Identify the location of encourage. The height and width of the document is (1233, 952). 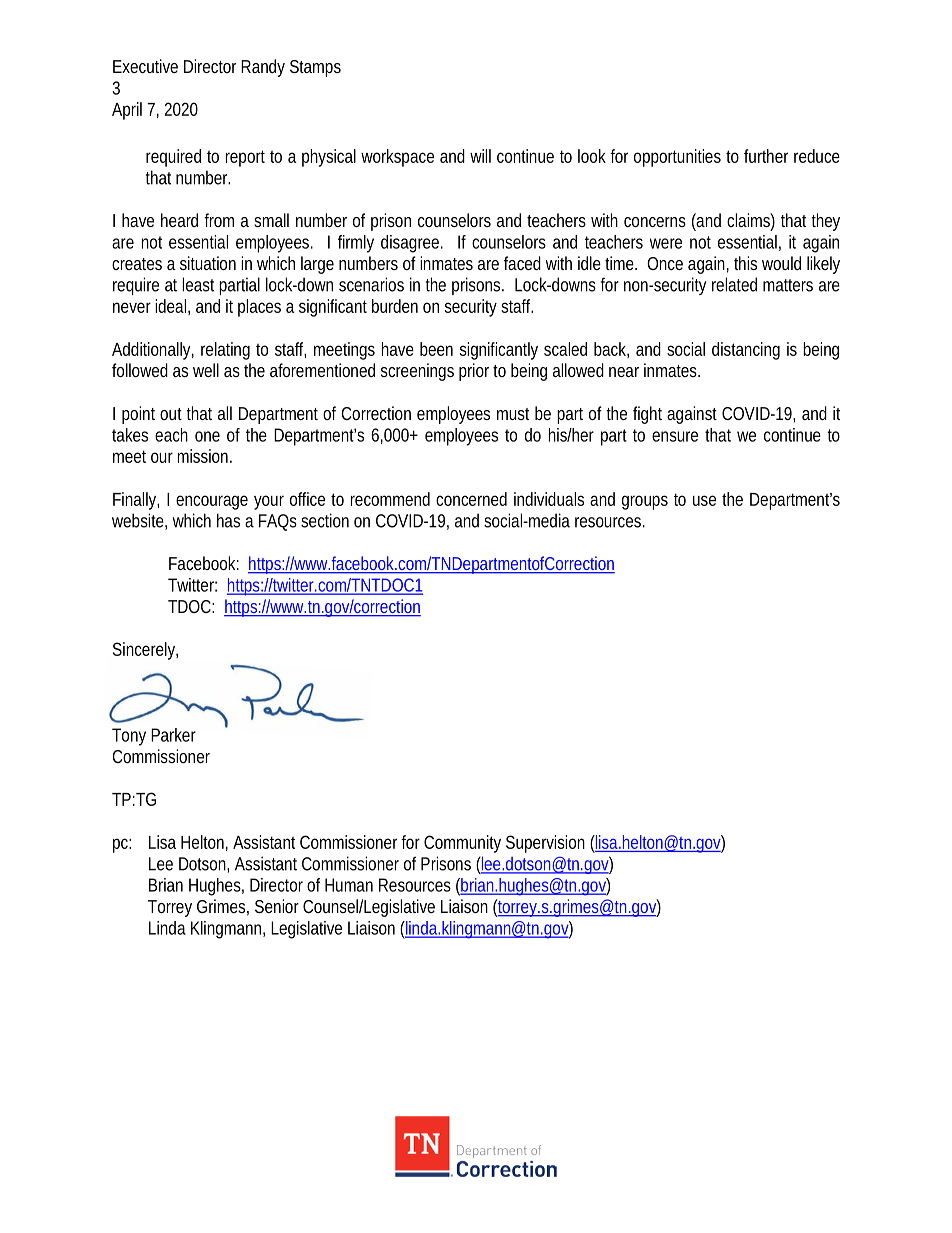
(212, 502).
